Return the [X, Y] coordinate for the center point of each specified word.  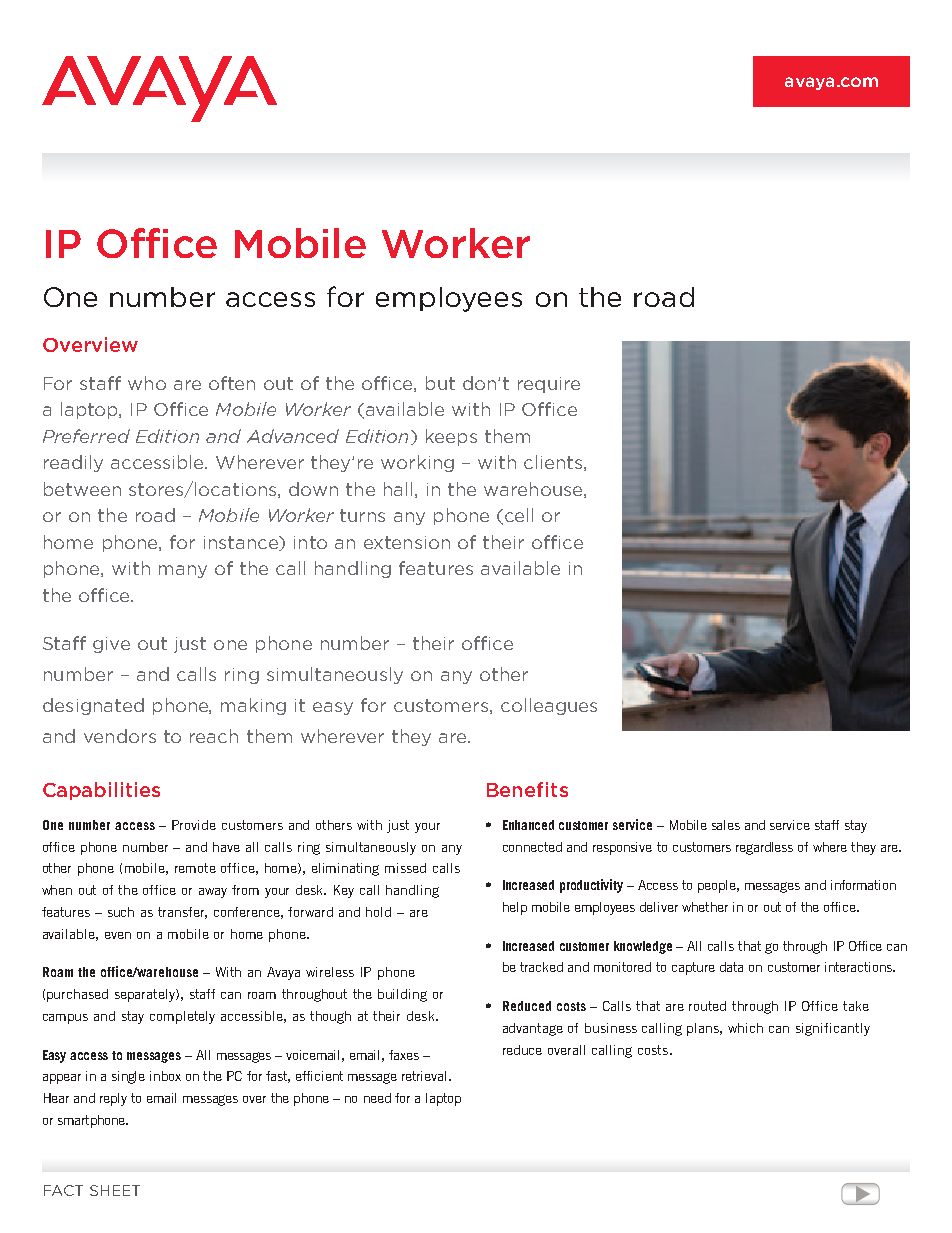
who [147, 383]
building [402, 995]
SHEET [115, 1190]
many [183, 571]
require [549, 385]
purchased [77, 995]
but [440, 383]
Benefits [527, 789]
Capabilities [101, 791]
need [377, 1098]
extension [407, 542]
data [731, 967]
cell [519, 515]
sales [726, 825]
